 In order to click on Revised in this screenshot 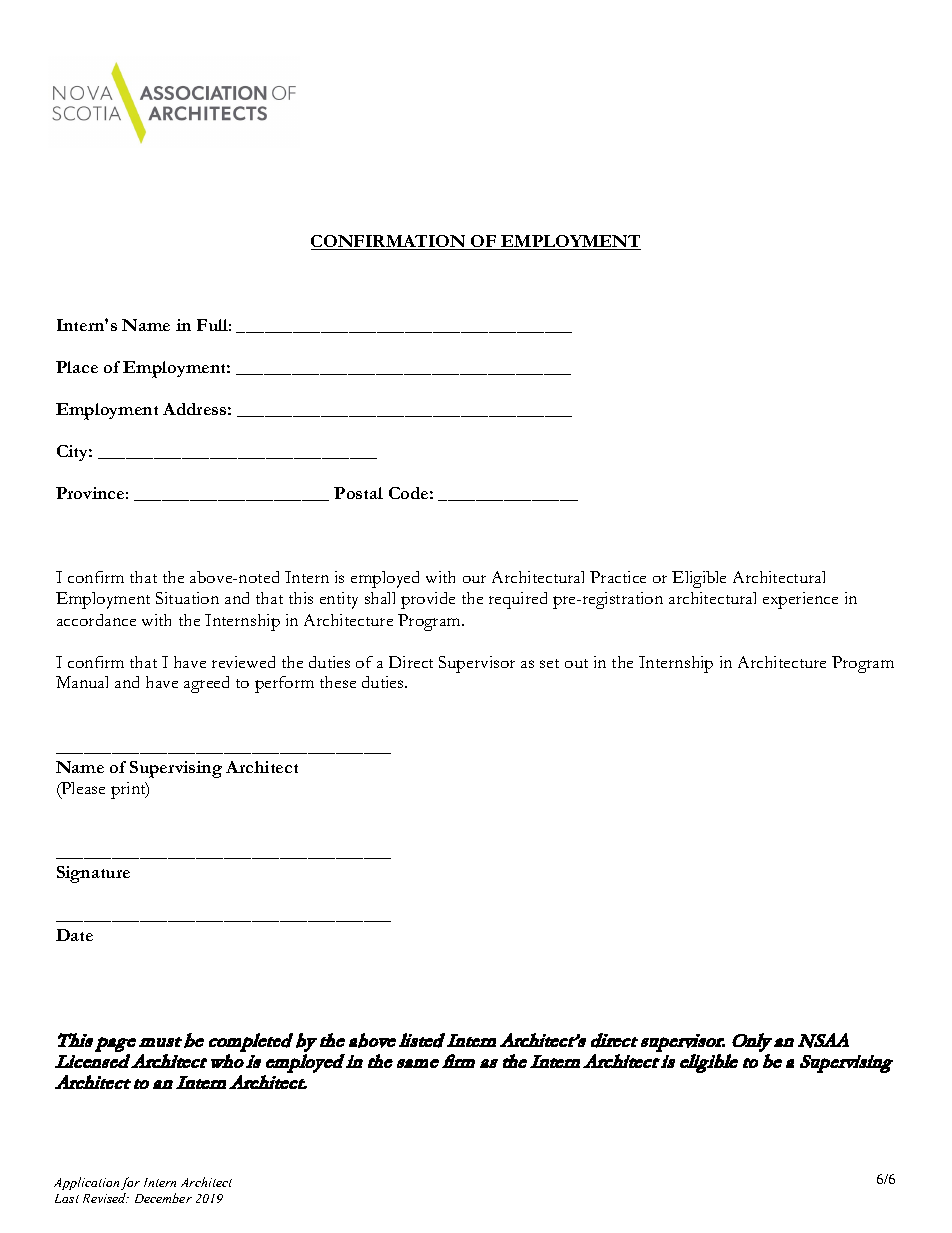, I will do `click(106, 1198)`.
